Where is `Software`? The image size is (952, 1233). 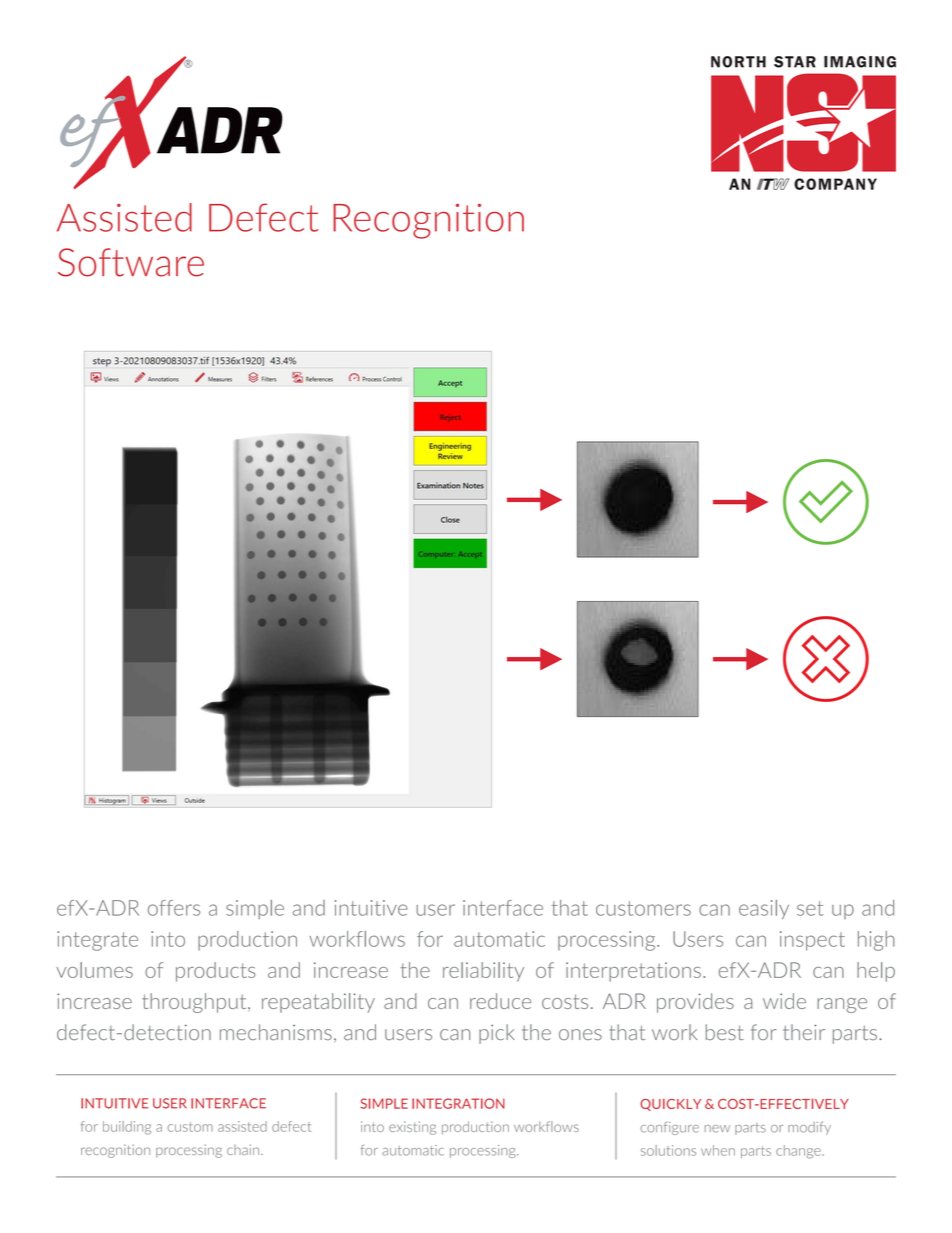 Software is located at coordinates (131, 262).
